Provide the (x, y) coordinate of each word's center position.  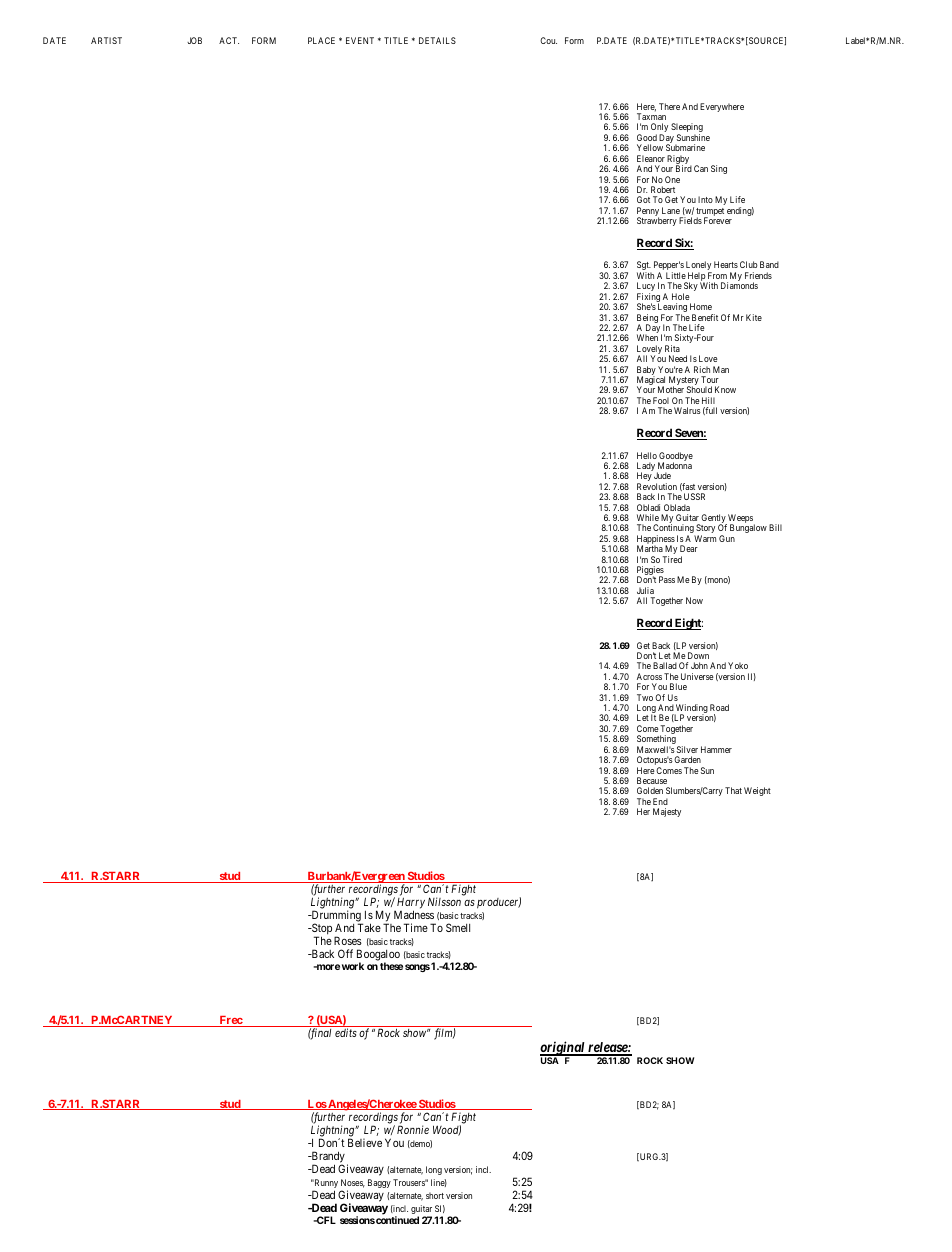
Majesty (667, 812)
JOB (194, 40)
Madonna (675, 465)
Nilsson (444, 901)
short (435, 1195)
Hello (647, 455)
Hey (644, 478)
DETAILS (437, 40)
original (563, 1049)
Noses (353, 1183)
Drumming (336, 917)
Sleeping (687, 129)
